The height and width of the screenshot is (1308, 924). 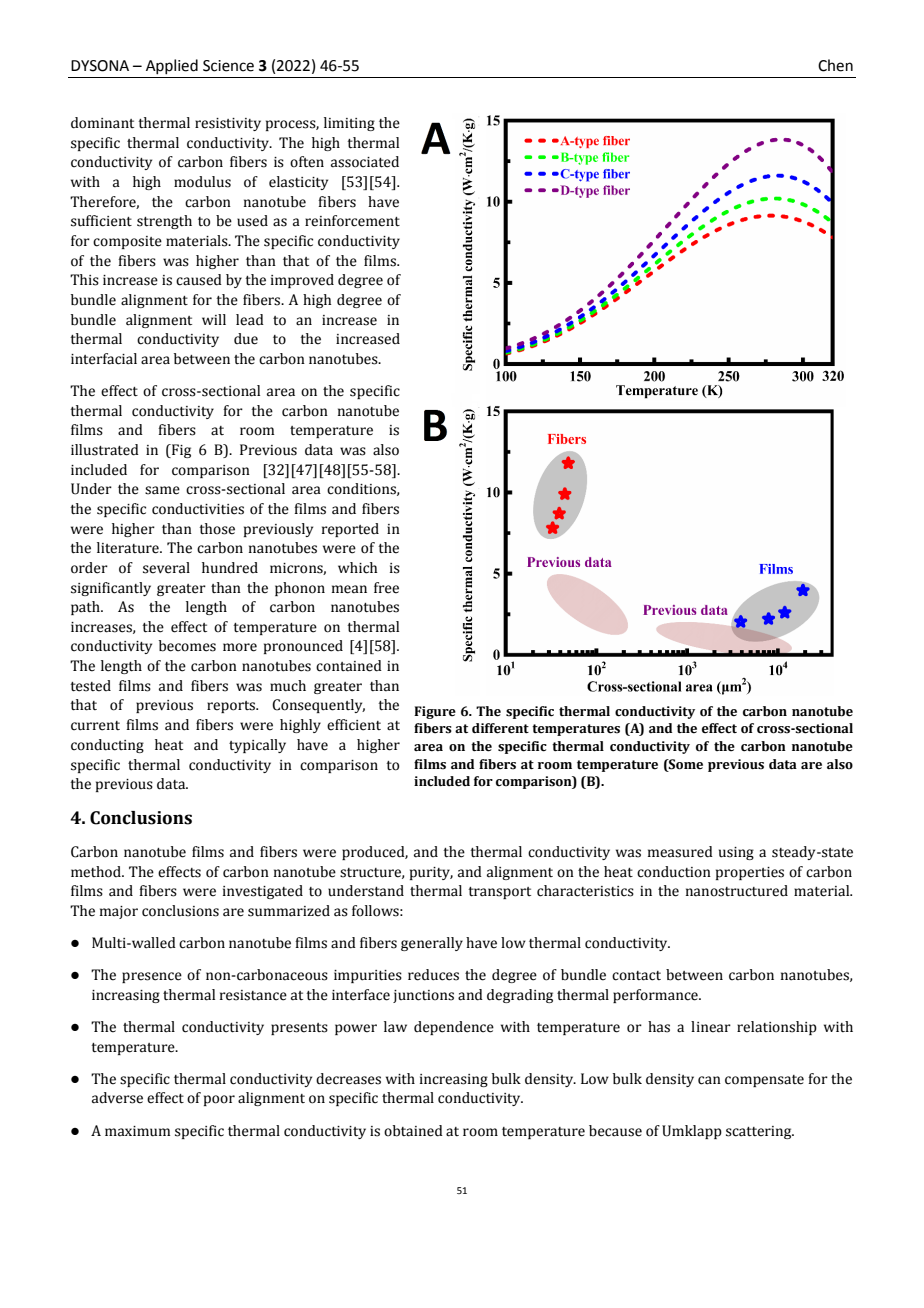 I want to click on Chen, so click(x=835, y=65).
